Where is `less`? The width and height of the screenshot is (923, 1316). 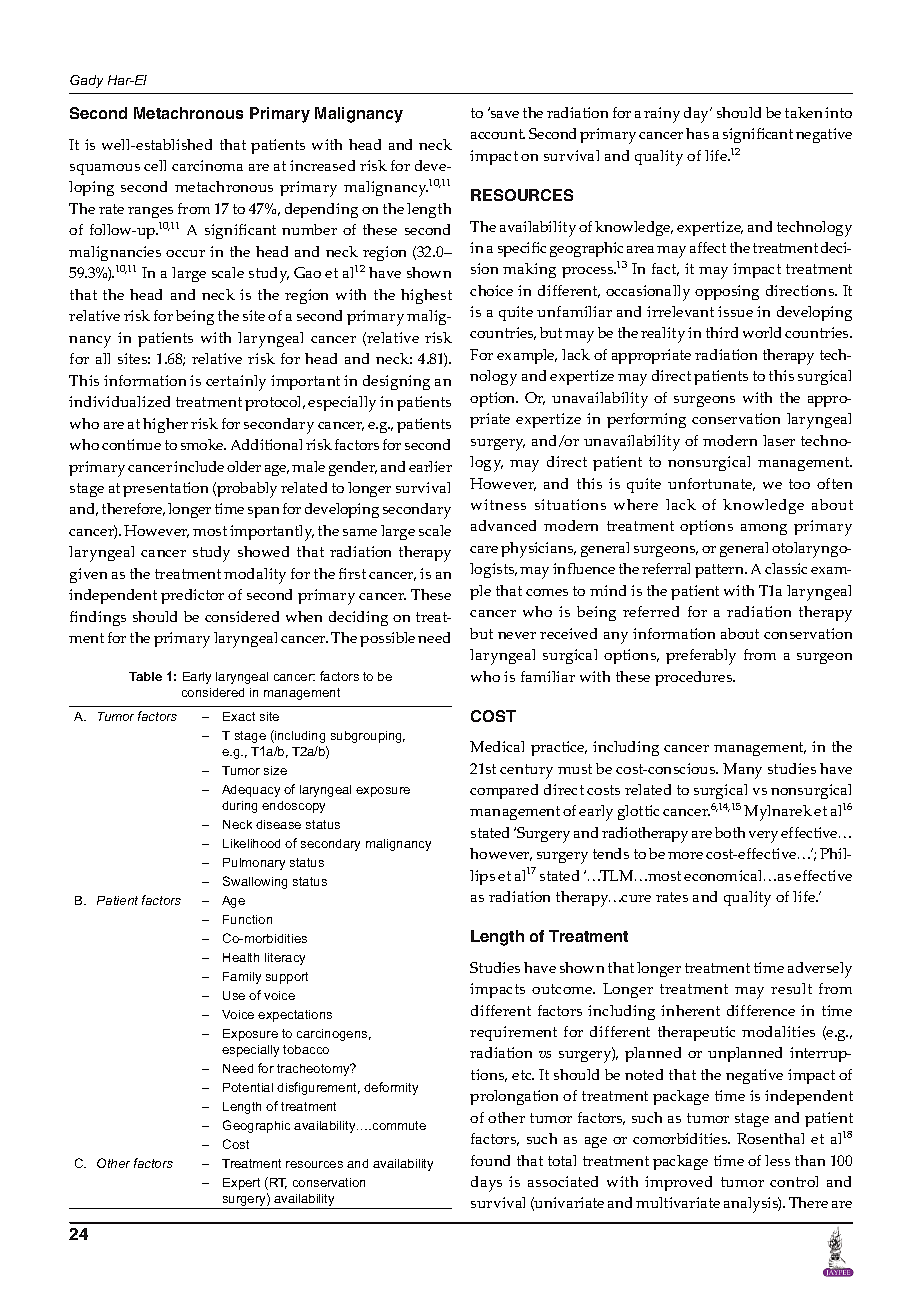
less is located at coordinates (777, 1160).
